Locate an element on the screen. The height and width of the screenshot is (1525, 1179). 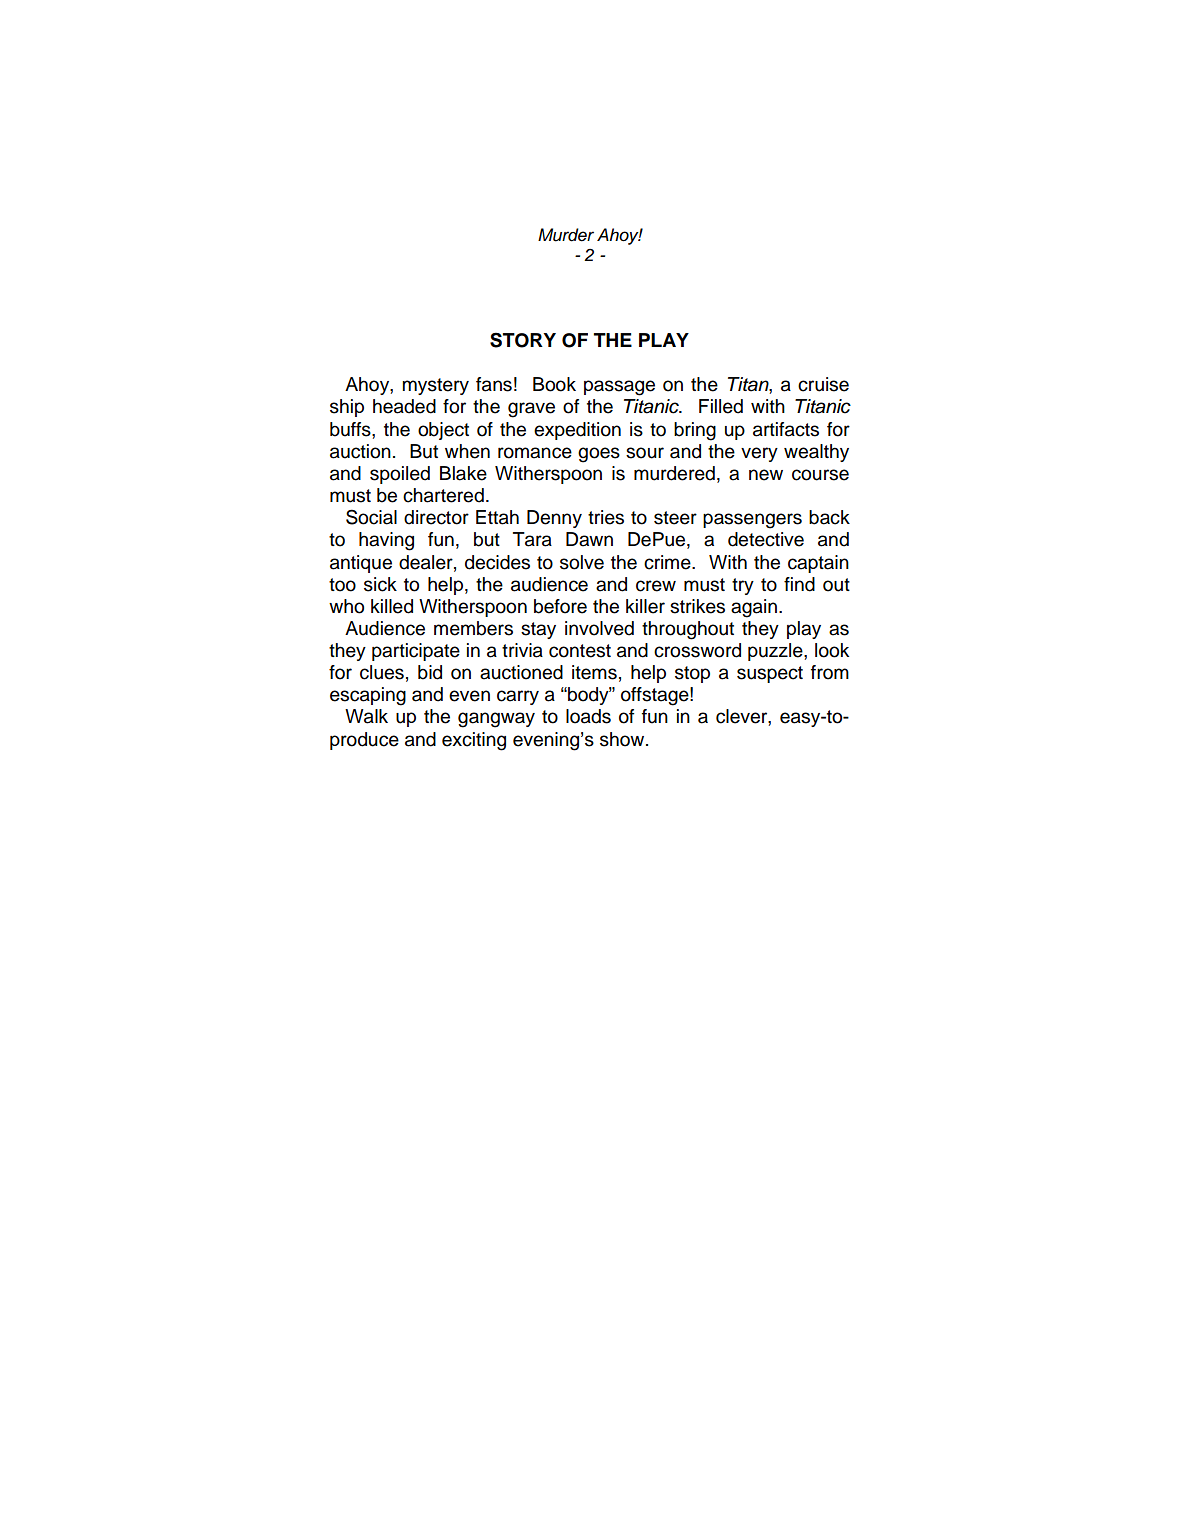
cruise is located at coordinates (823, 384).
